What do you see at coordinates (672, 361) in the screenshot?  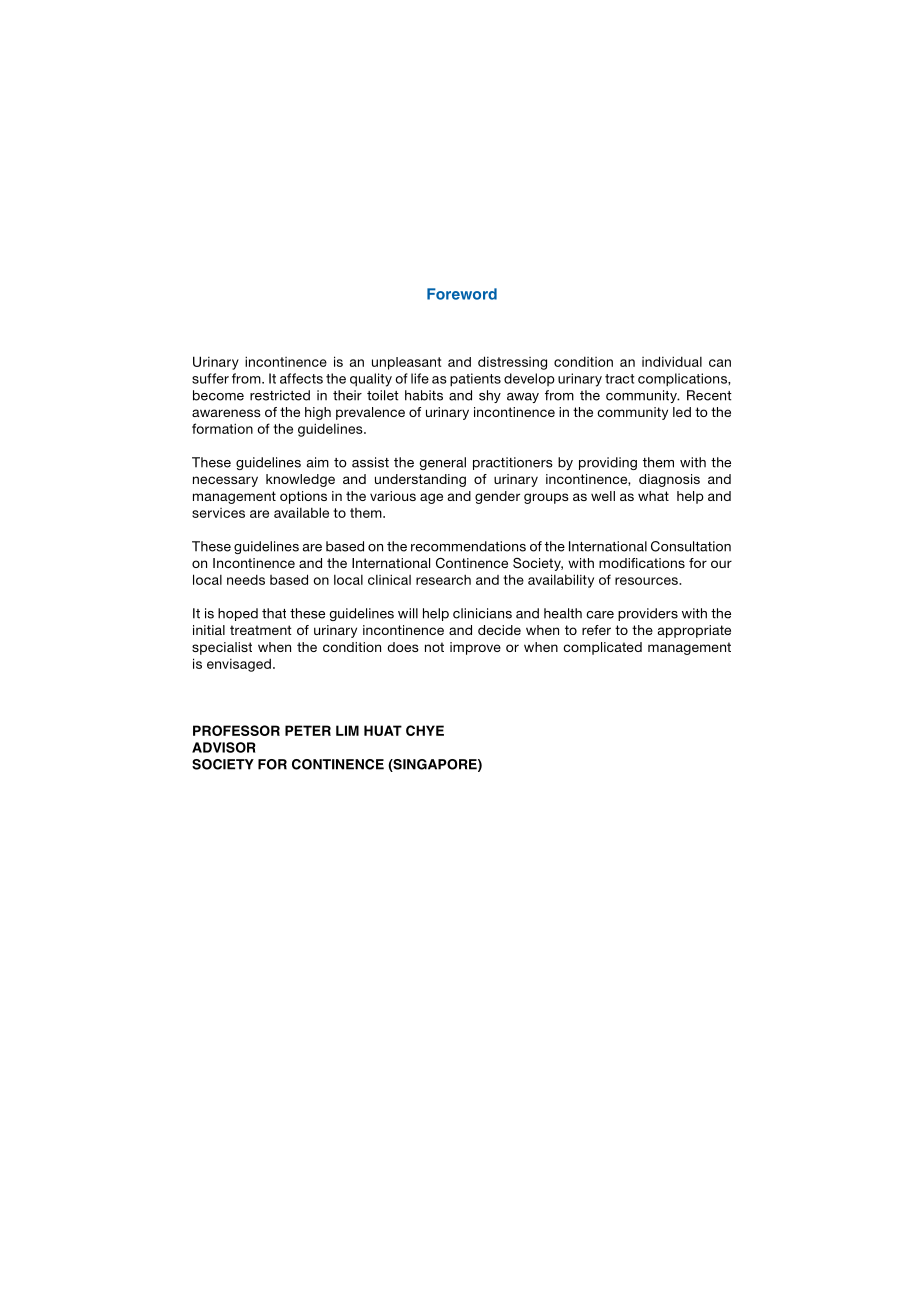 I see `individual` at bounding box center [672, 361].
